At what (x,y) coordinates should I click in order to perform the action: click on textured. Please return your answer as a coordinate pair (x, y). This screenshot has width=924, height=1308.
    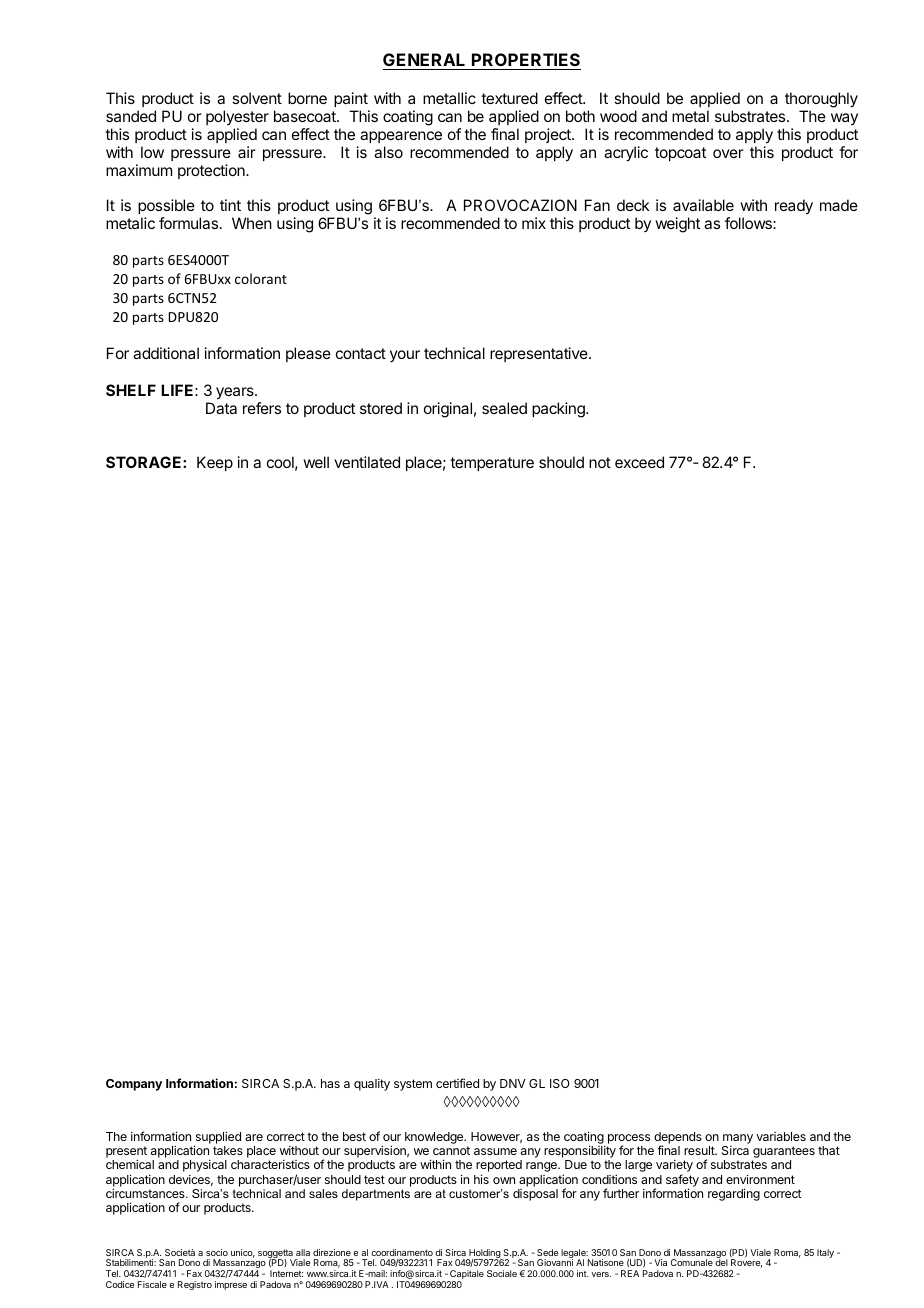
    Looking at the image, I should click on (509, 98).
